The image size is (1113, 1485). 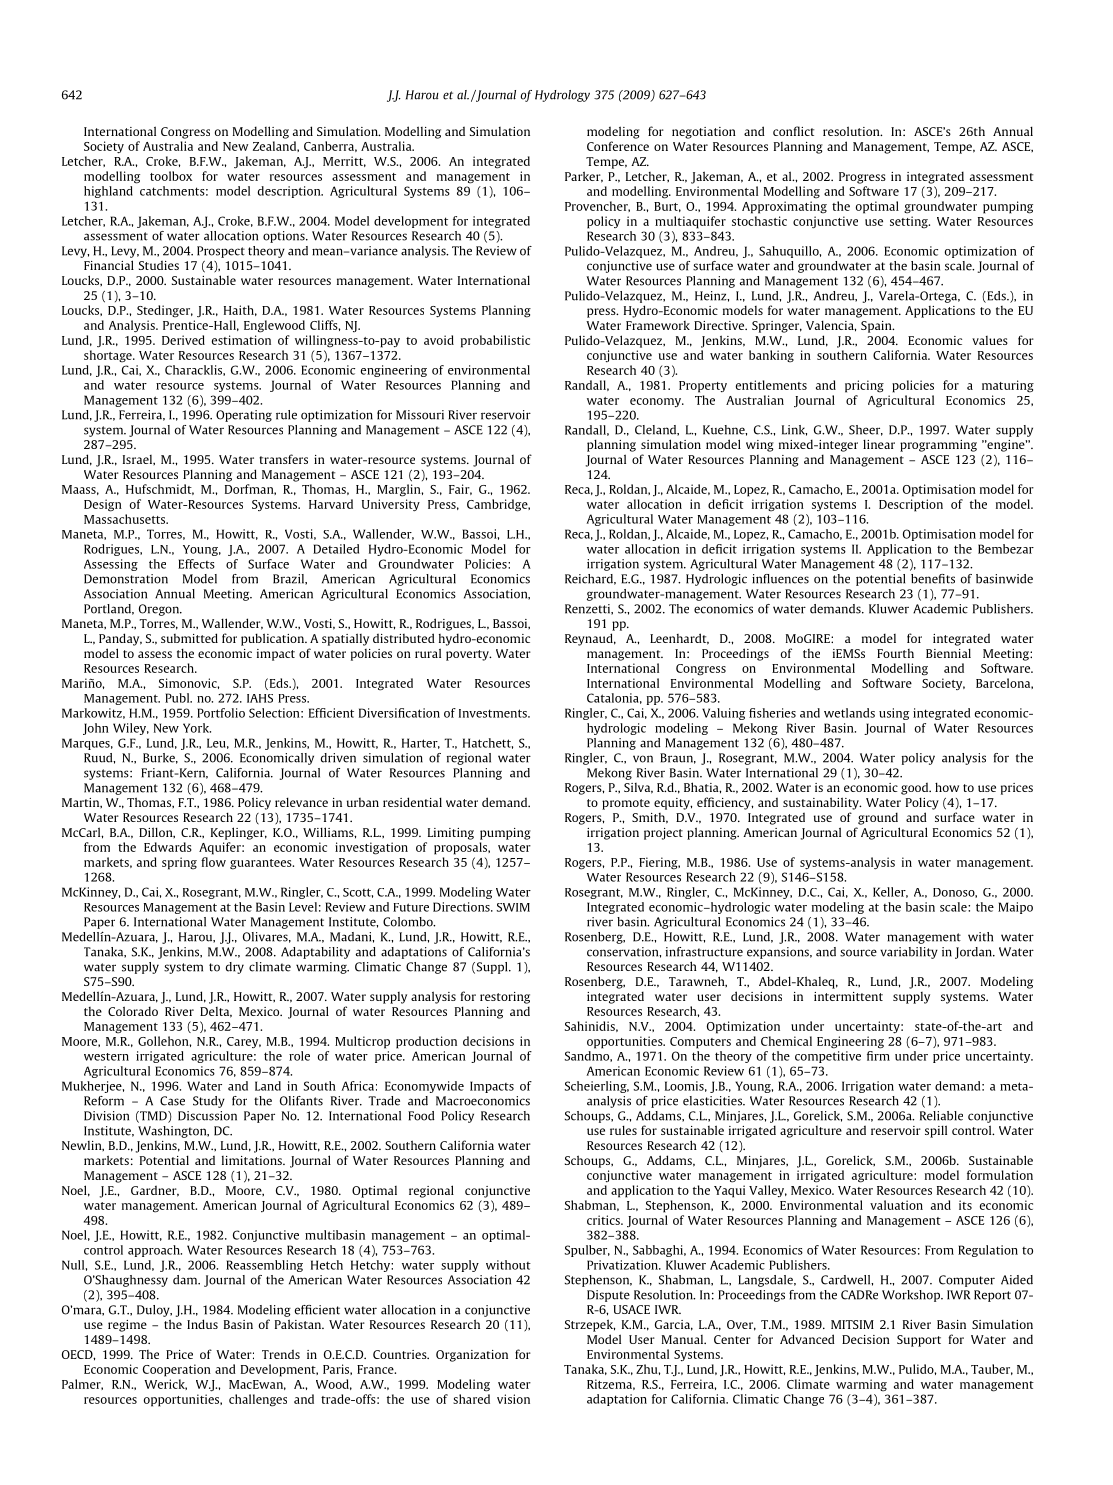 I want to click on Missouri, so click(x=420, y=415).
